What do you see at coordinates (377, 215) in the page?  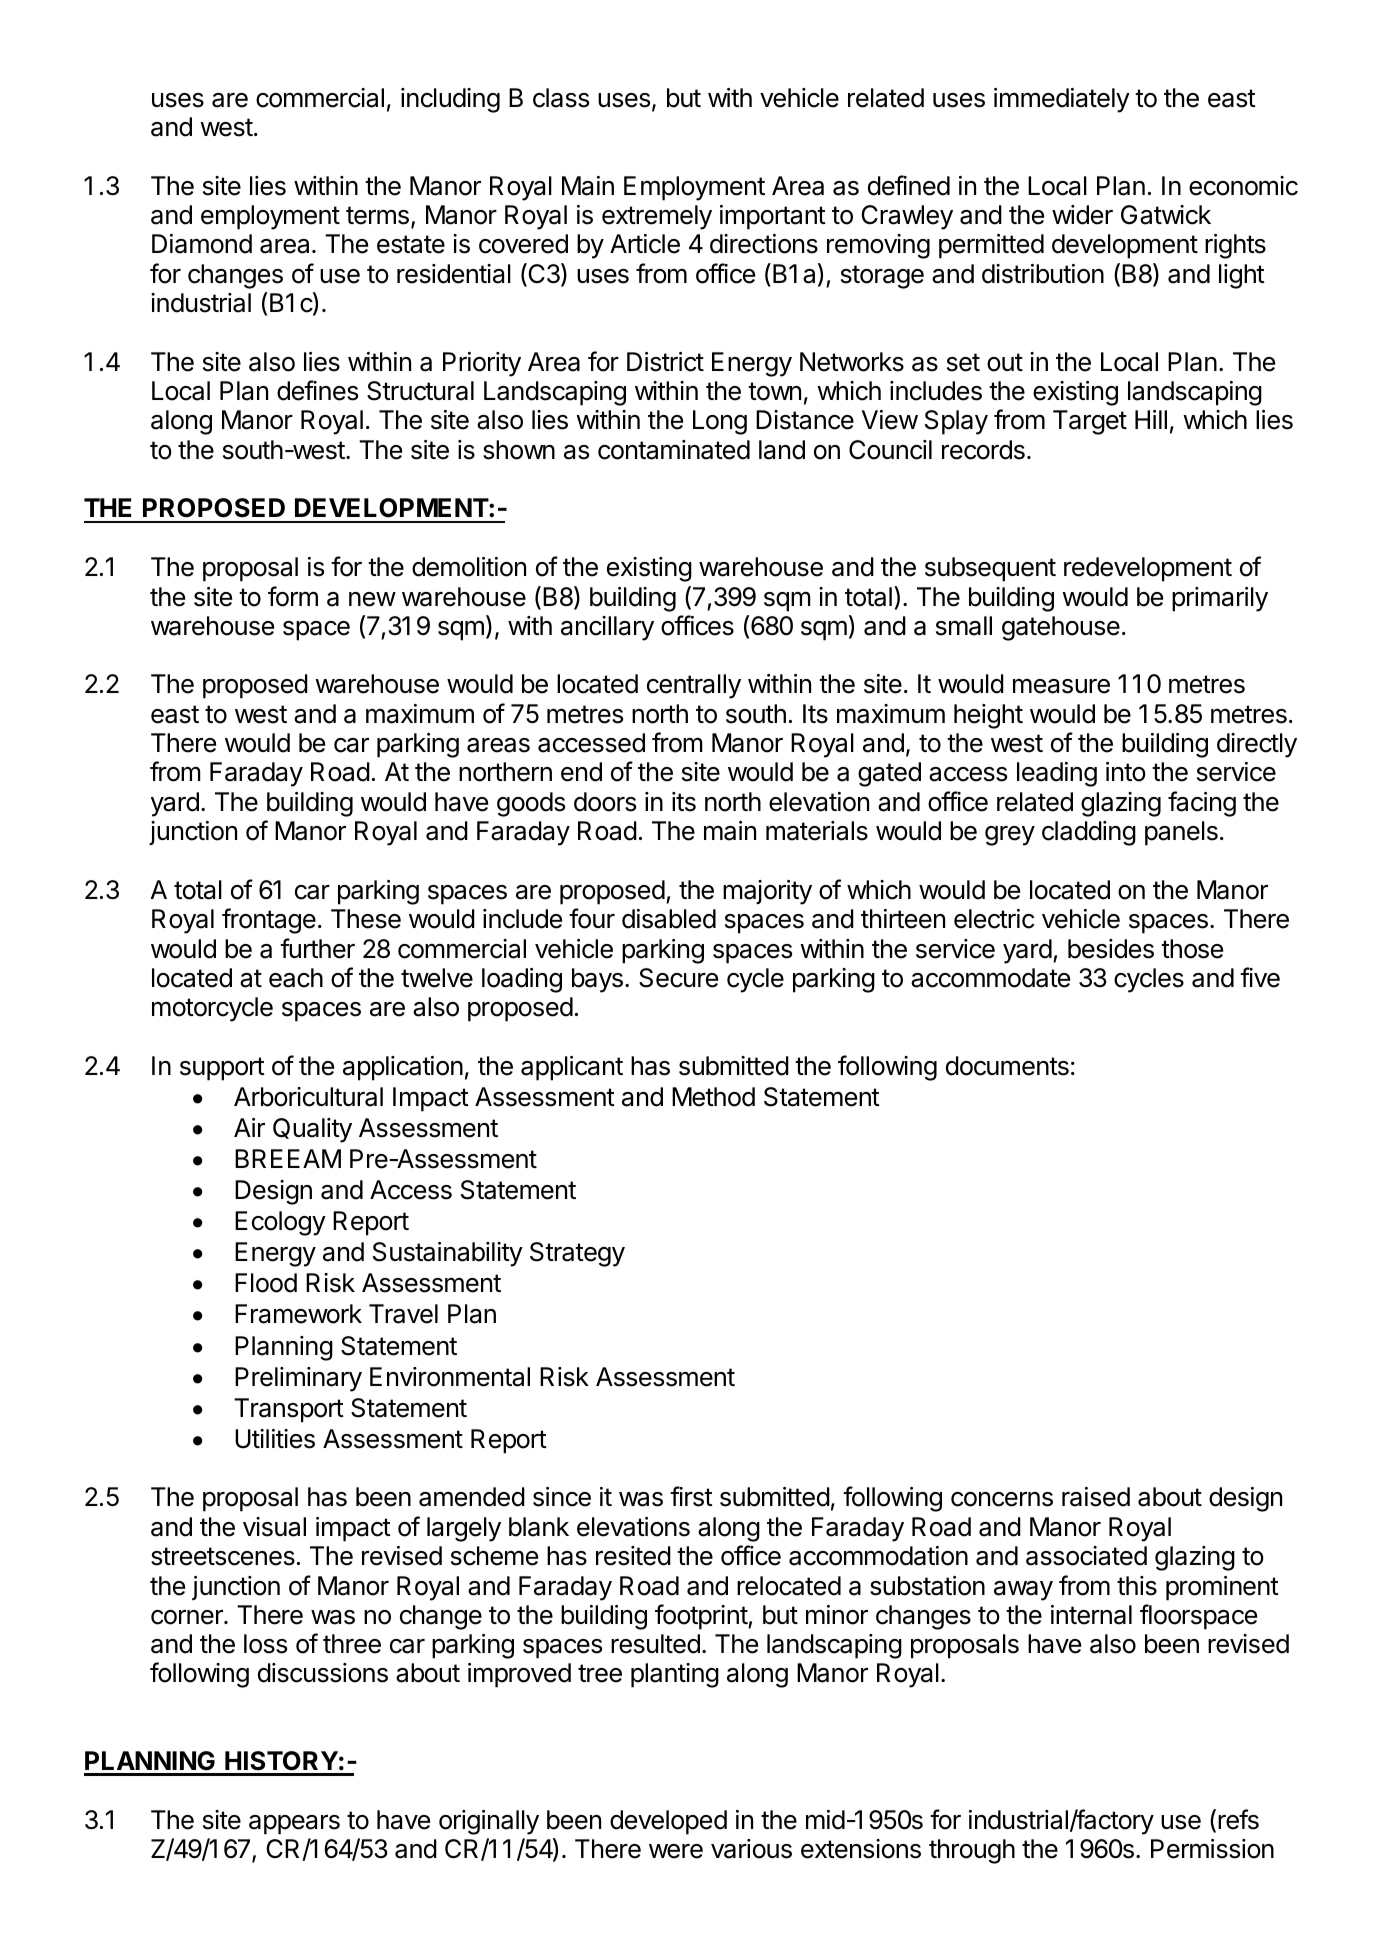 I see `terms` at bounding box center [377, 215].
